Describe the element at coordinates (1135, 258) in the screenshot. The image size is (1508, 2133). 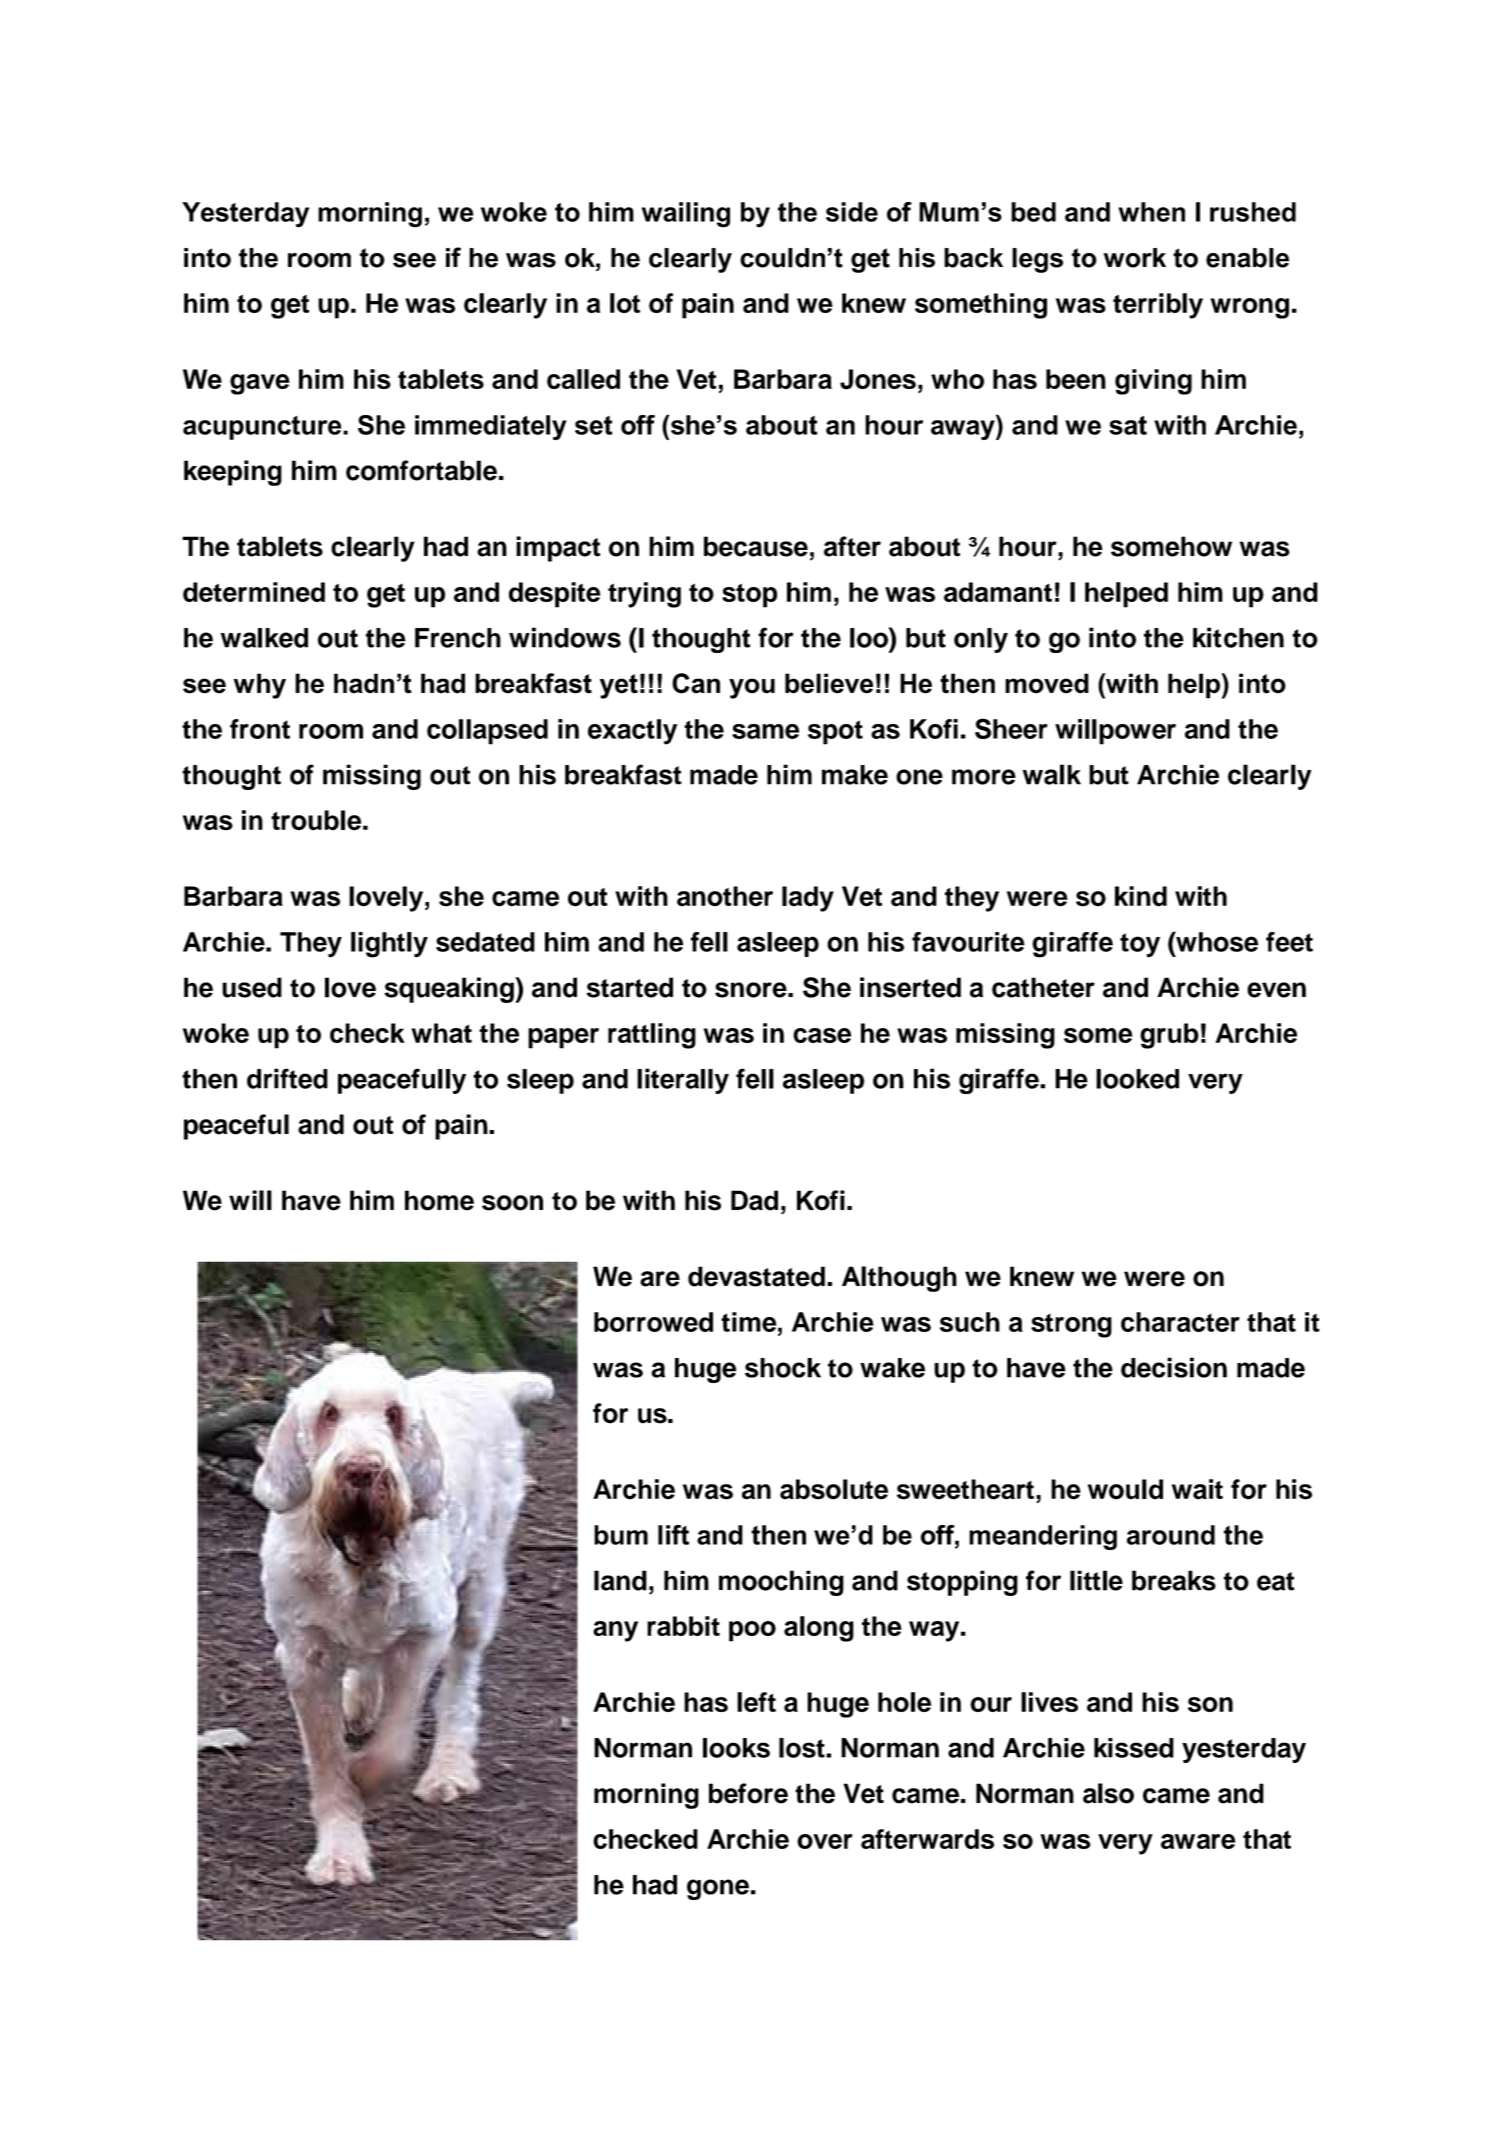
I see `work` at that location.
